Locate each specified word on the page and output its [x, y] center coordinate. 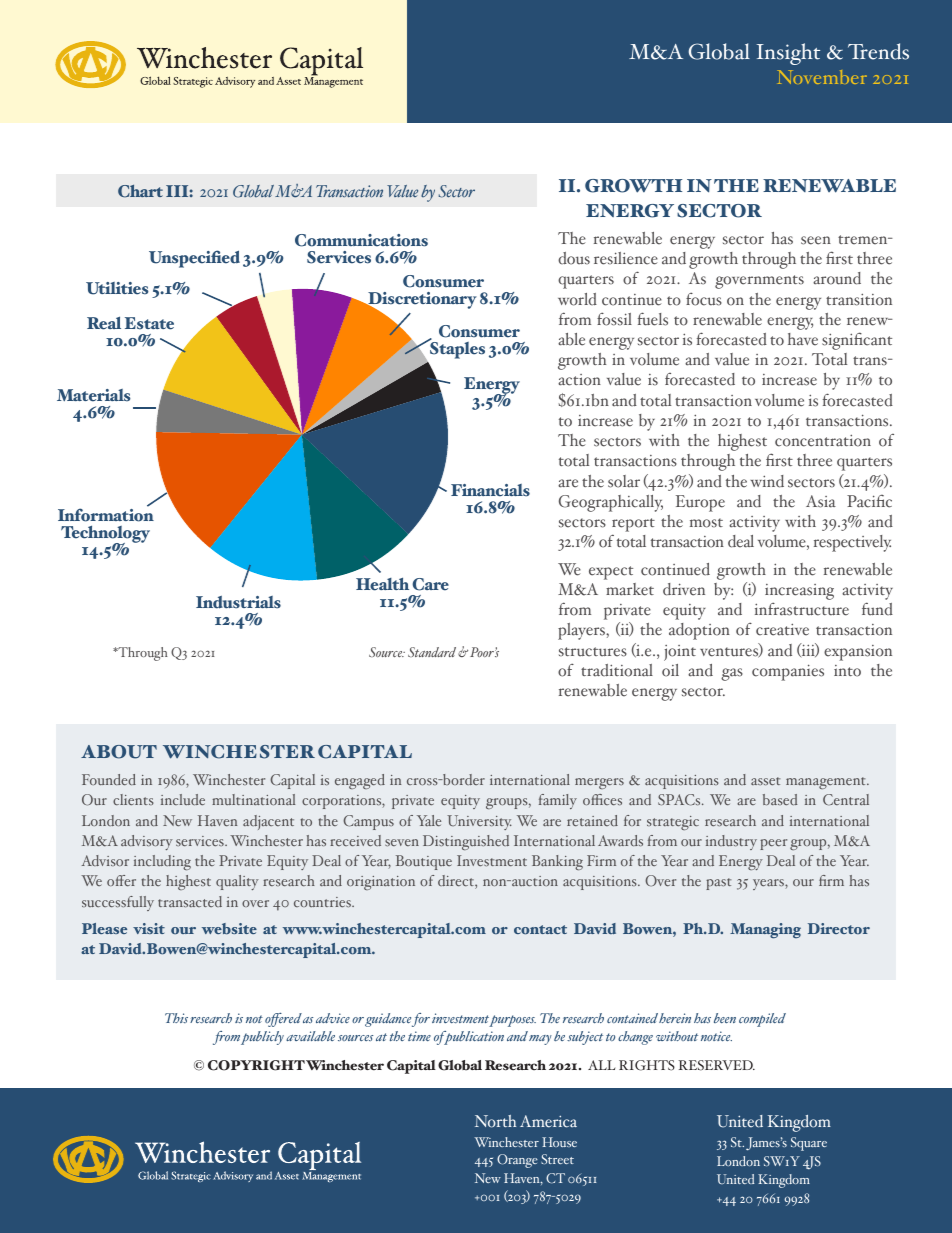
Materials [94, 395]
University [479, 822]
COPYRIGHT [256, 1065]
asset [765, 781]
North [495, 1121]
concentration [823, 440]
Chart [140, 191]
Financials [490, 490]
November [822, 77]
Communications [361, 240]
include [183, 800]
